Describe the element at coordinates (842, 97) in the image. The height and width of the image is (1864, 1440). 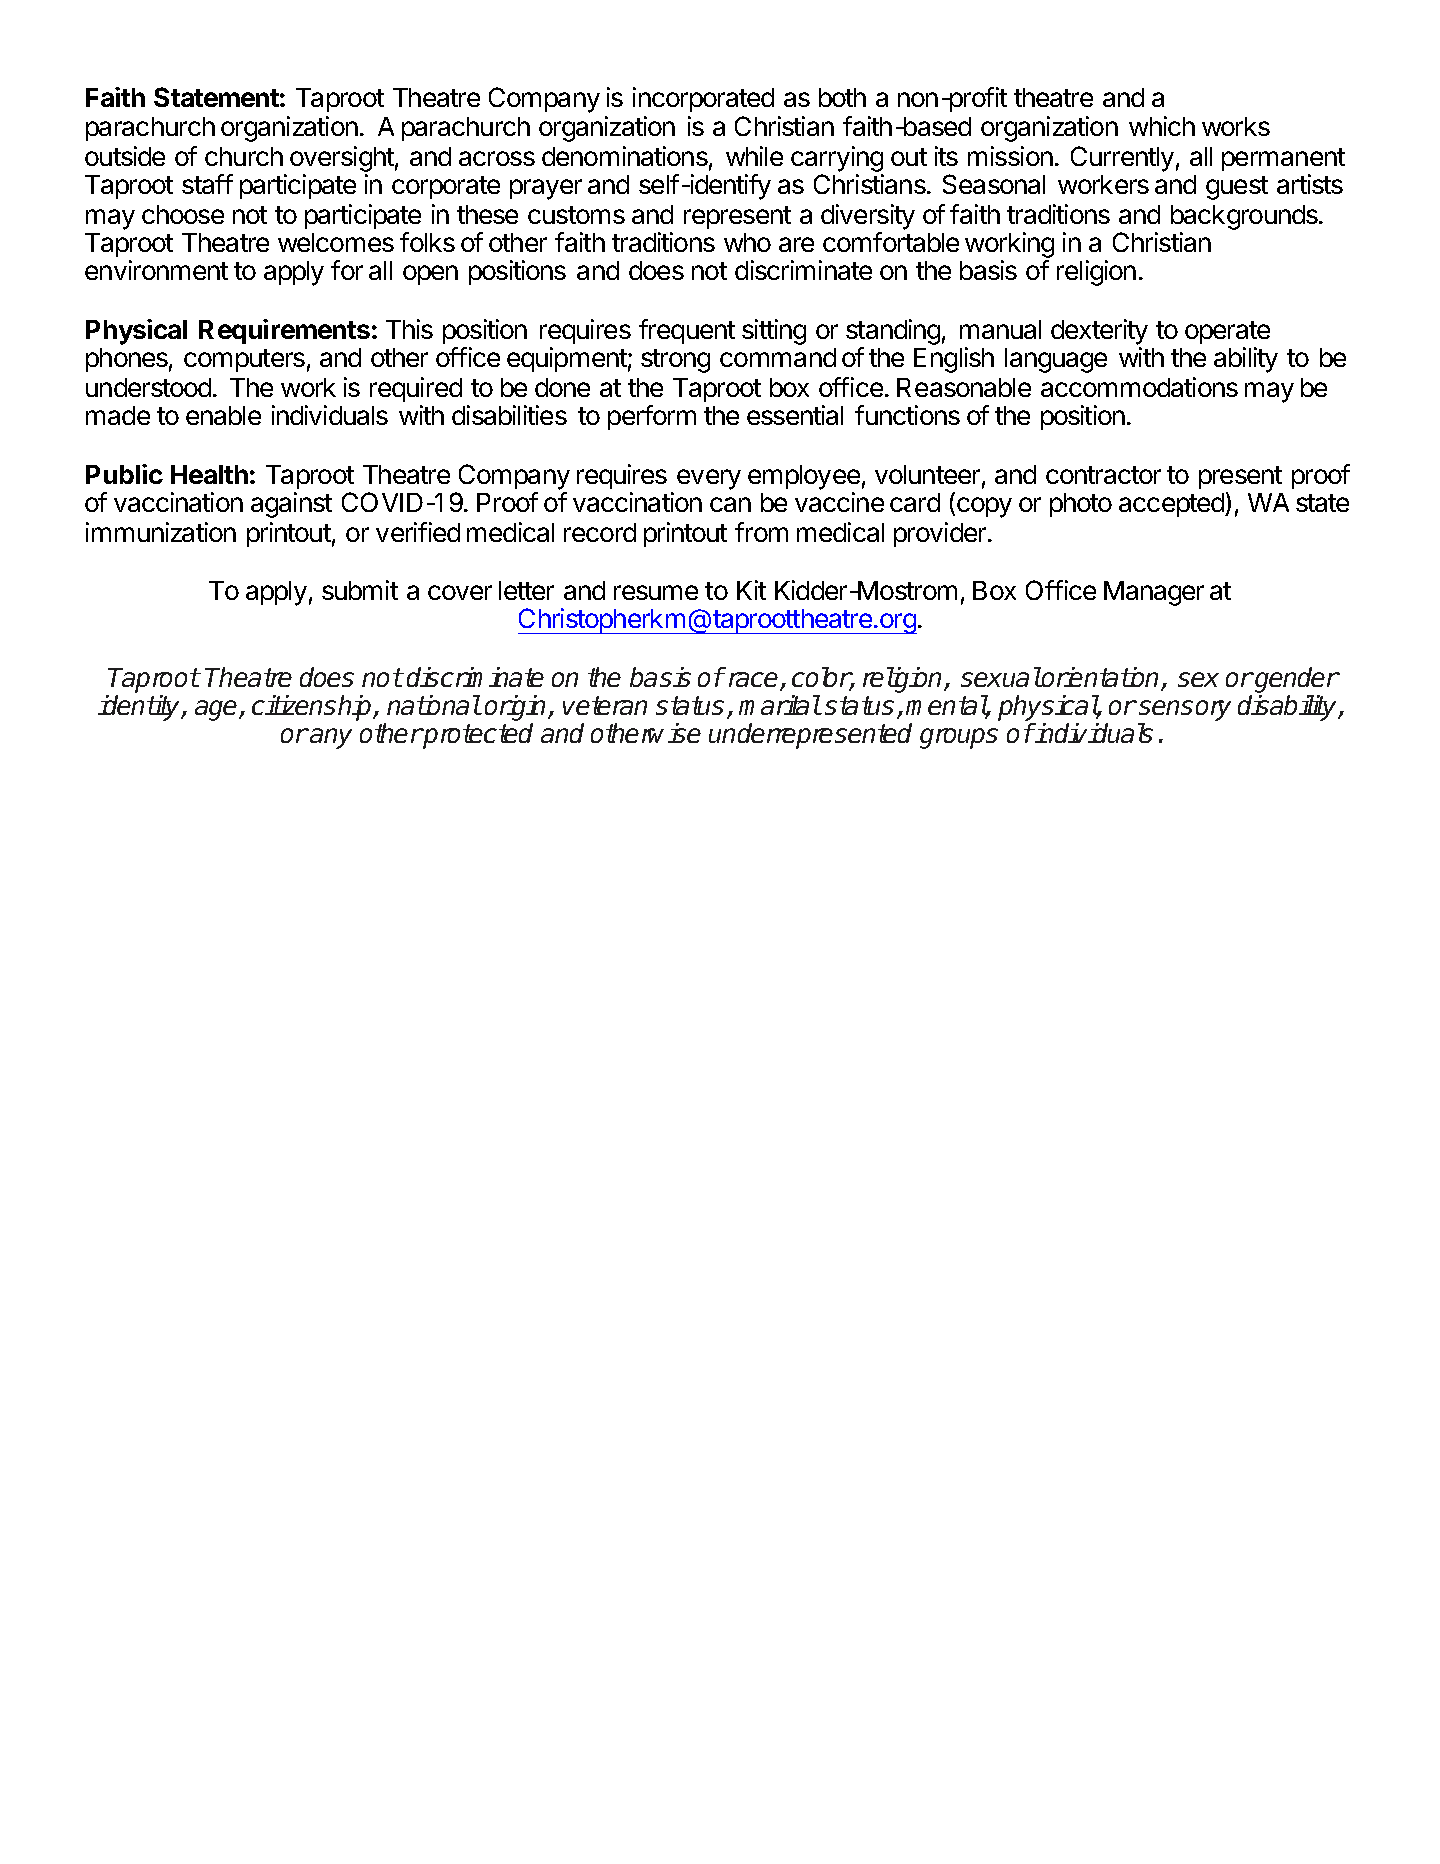
I see `both` at that location.
